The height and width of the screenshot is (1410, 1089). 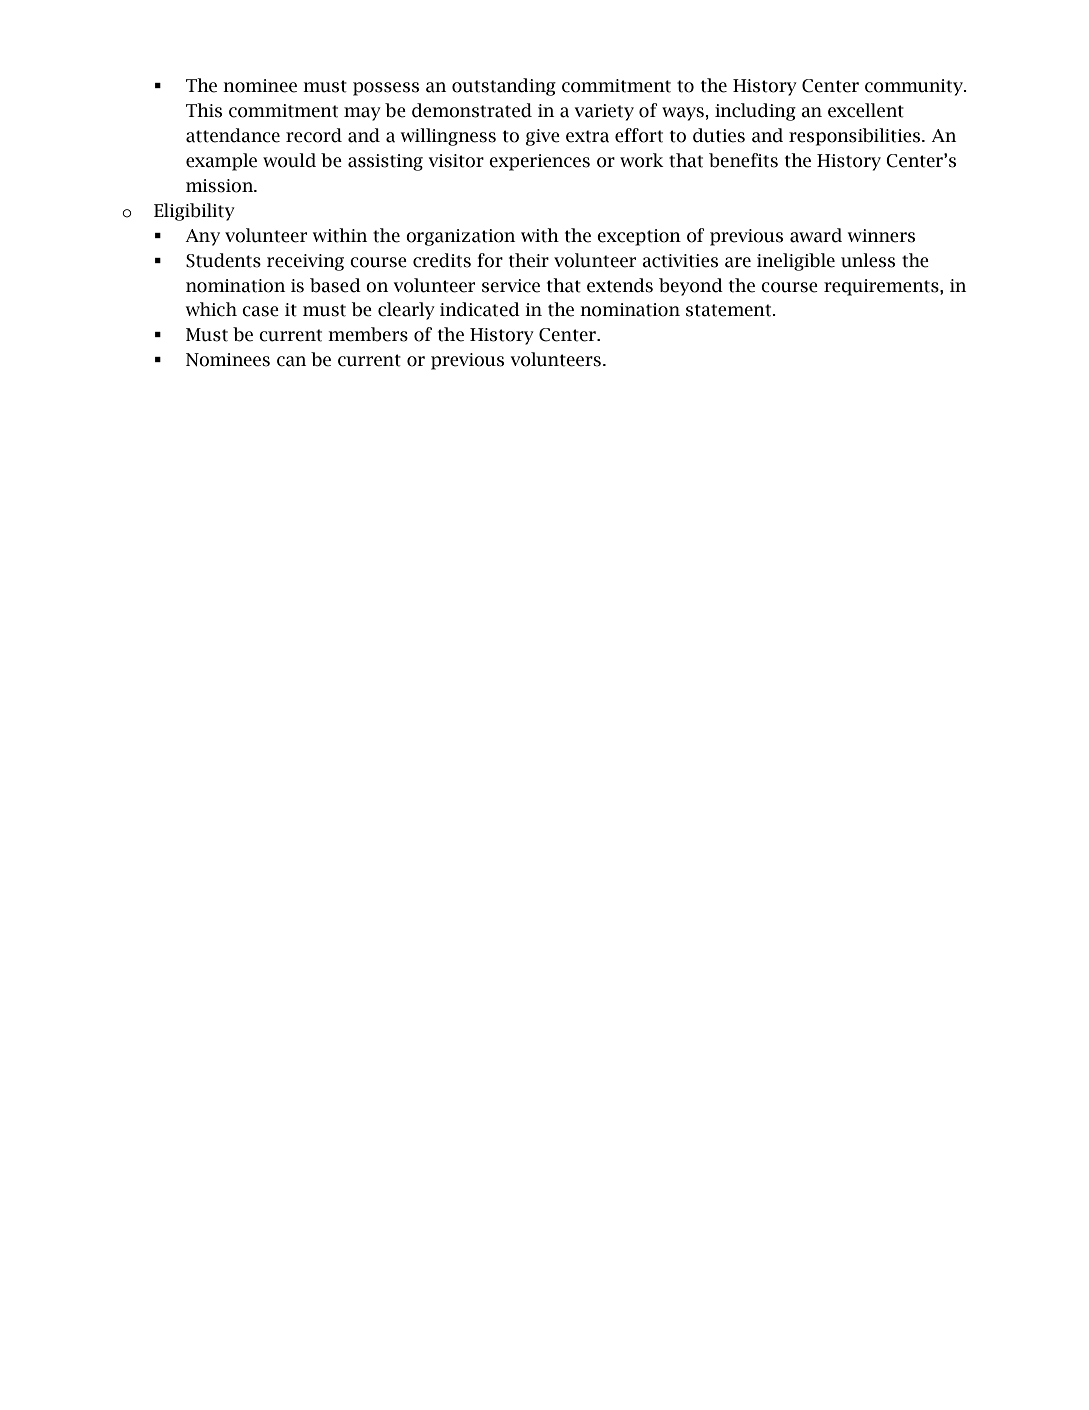 I want to click on exception, so click(x=639, y=237).
